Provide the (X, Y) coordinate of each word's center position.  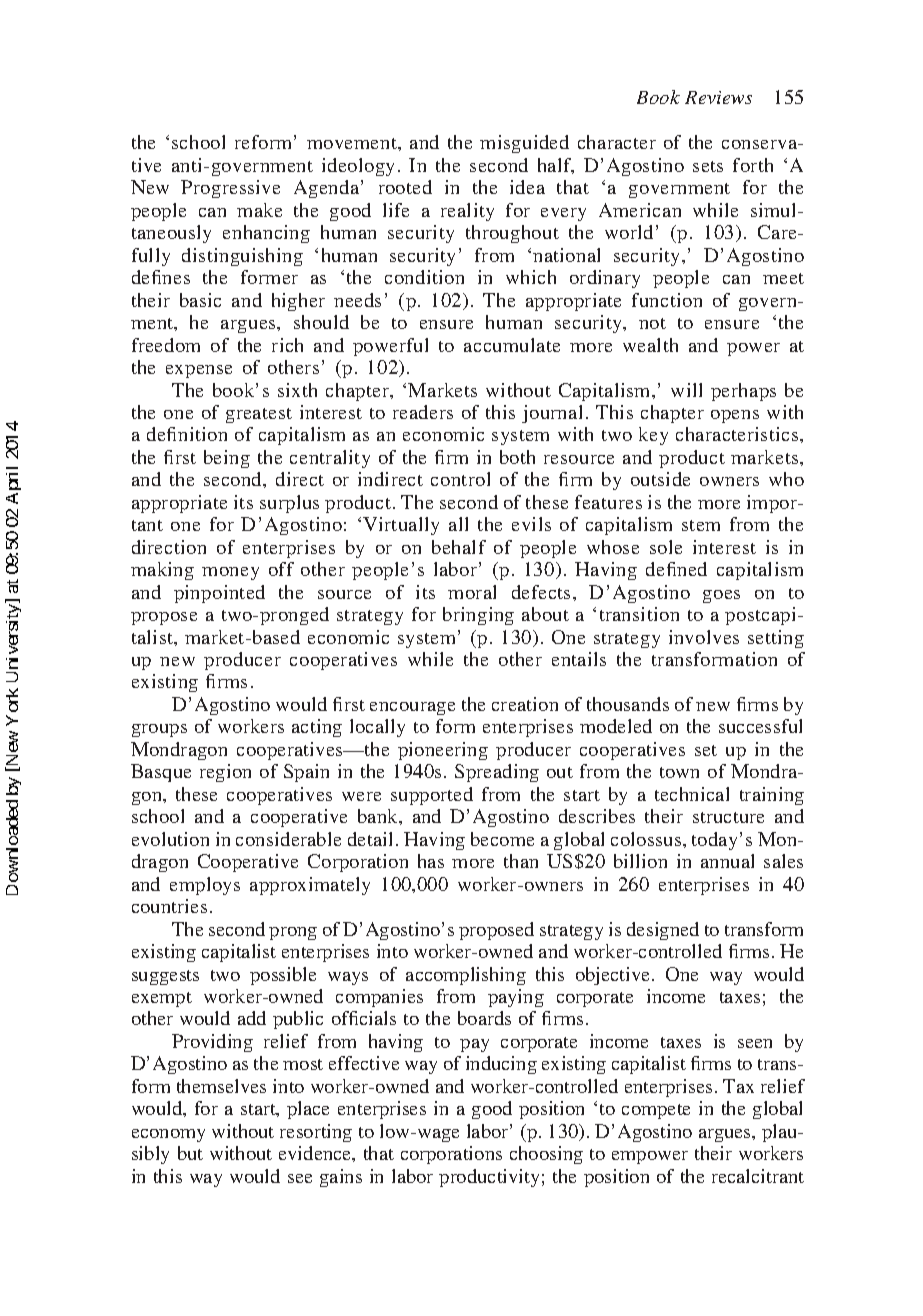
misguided (524, 144)
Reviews (718, 97)
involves (704, 637)
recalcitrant (758, 1176)
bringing (478, 616)
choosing (546, 1155)
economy (168, 1135)
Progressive (230, 189)
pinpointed (219, 594)
